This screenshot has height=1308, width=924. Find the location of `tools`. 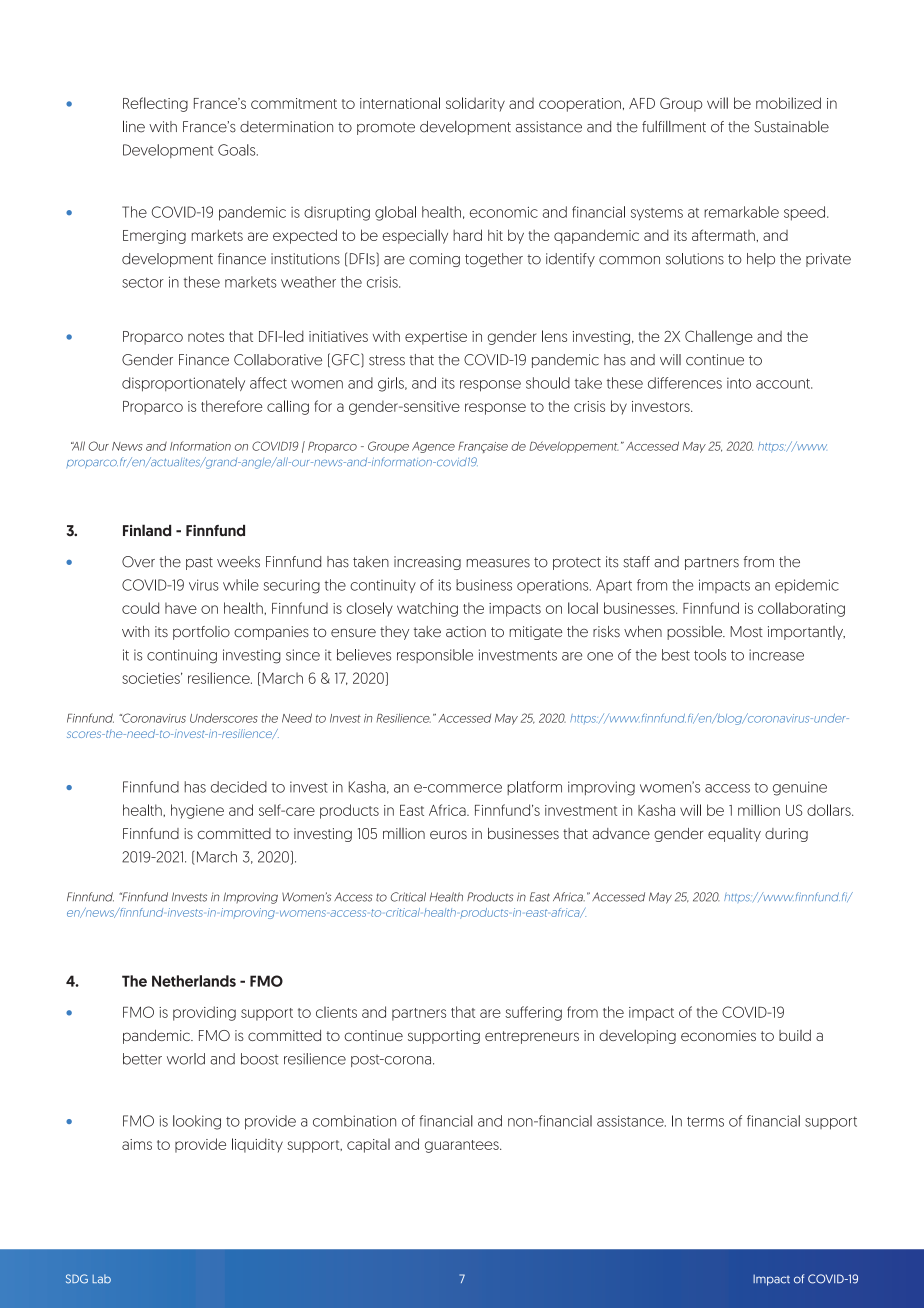

tools is located at coordinates (710, 655).
